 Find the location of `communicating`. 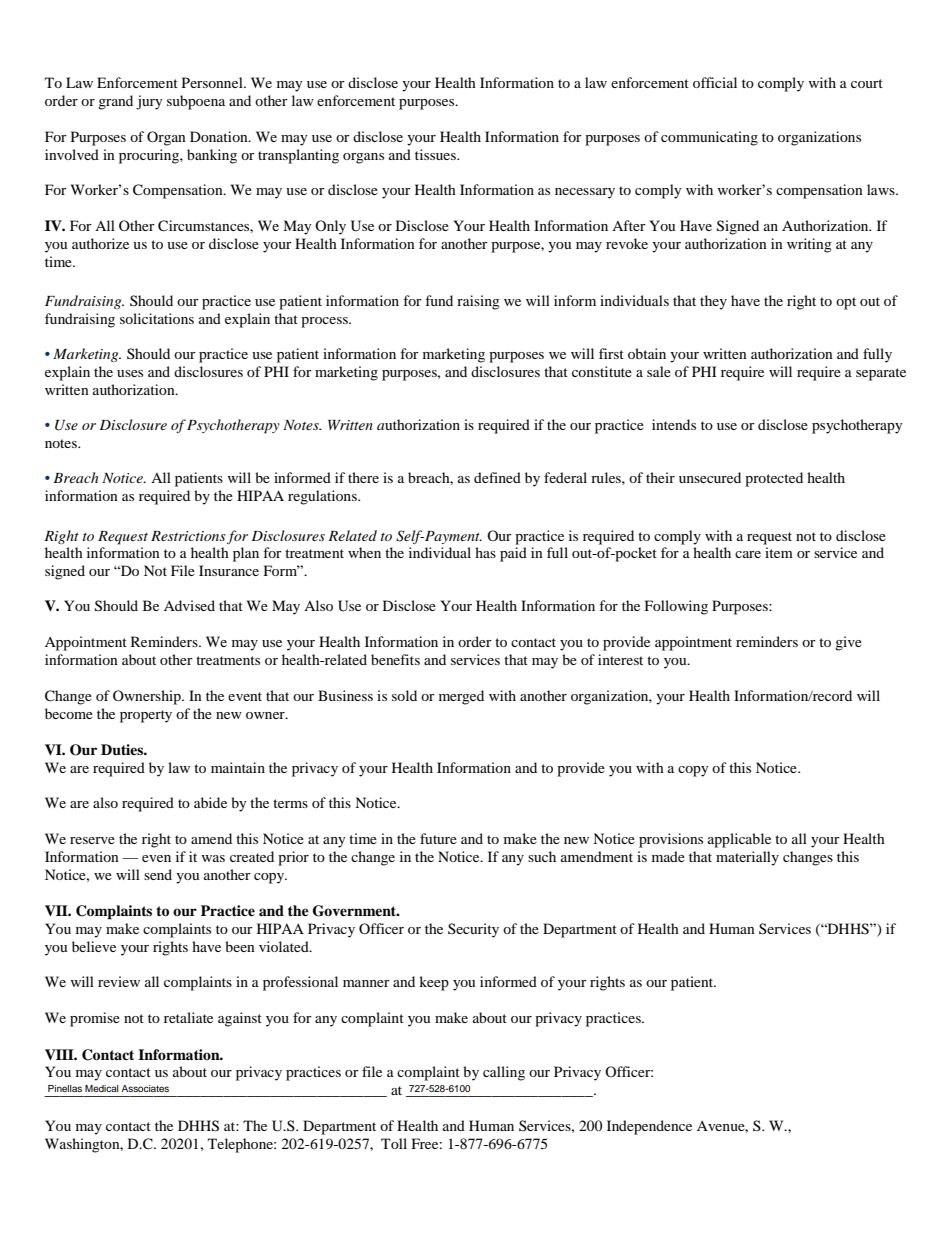

communicating is located at coordinates (709, 138).
